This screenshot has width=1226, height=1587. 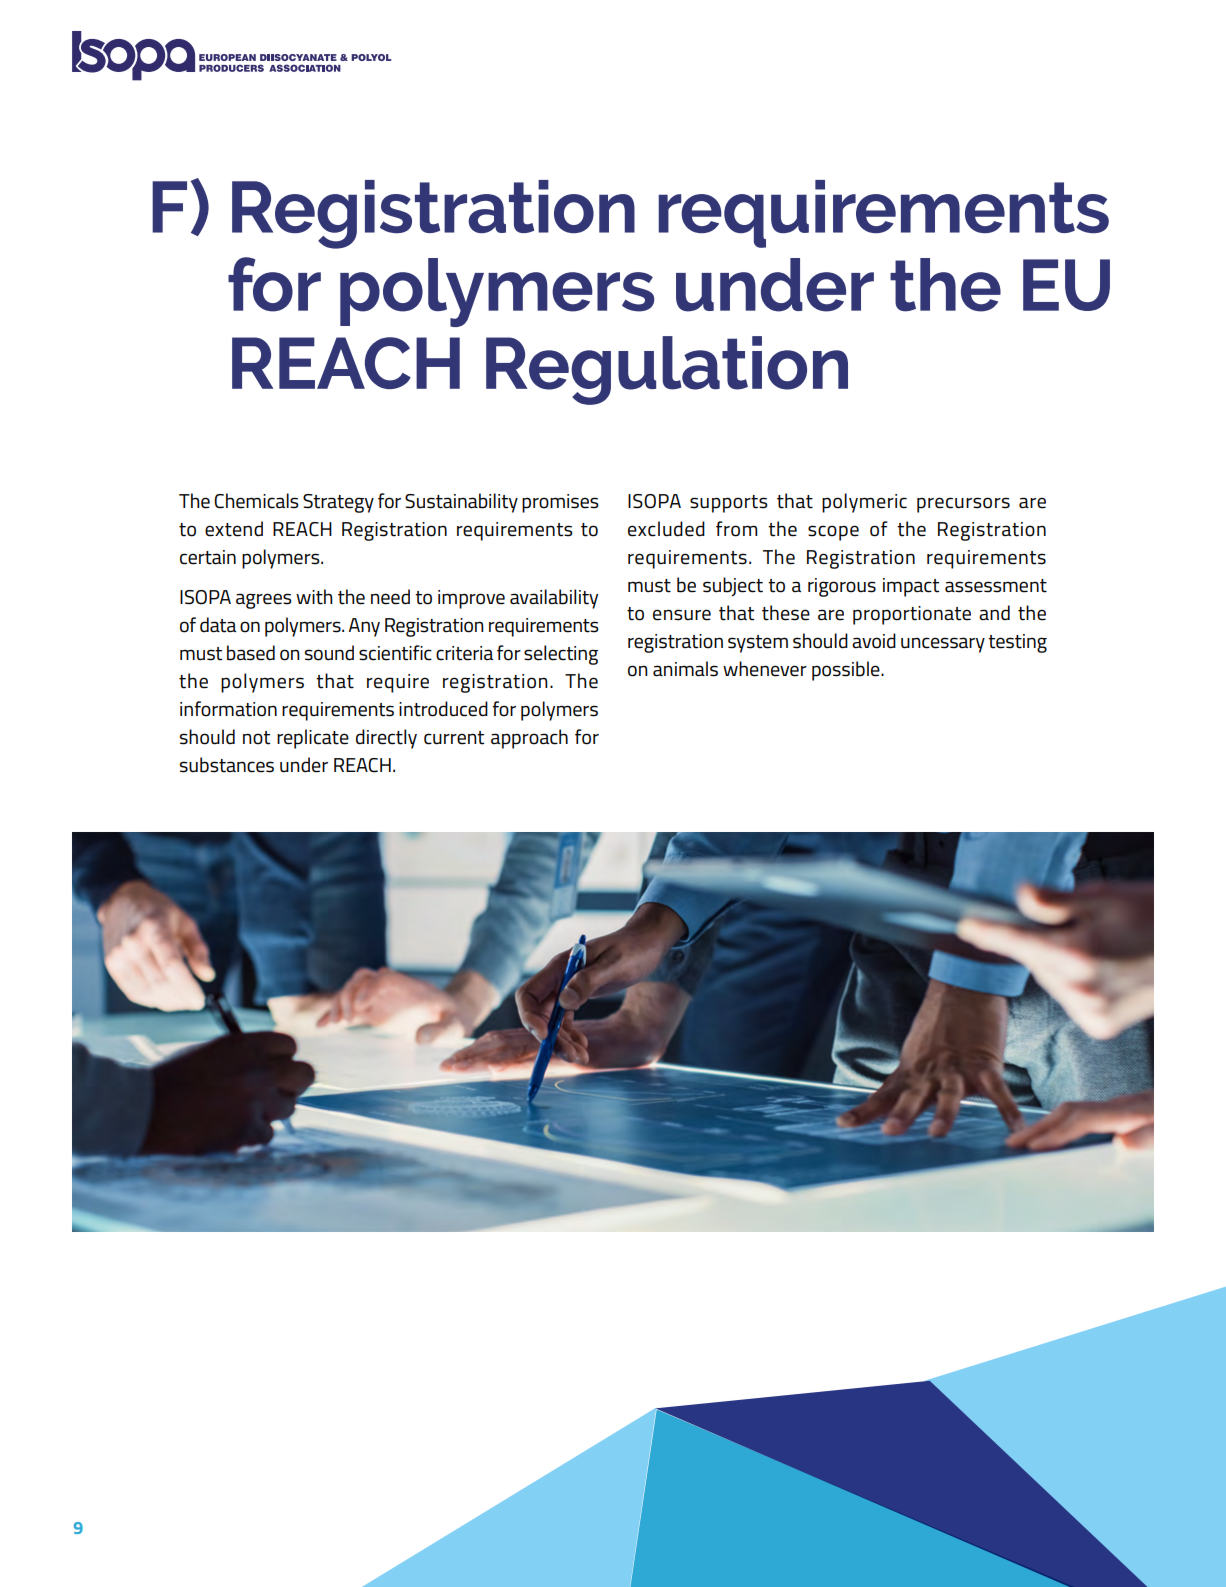 What do you see at coordinates (256, 501) in the screenshot?
I see `Chemicals` at bounding box center [256, 501].
